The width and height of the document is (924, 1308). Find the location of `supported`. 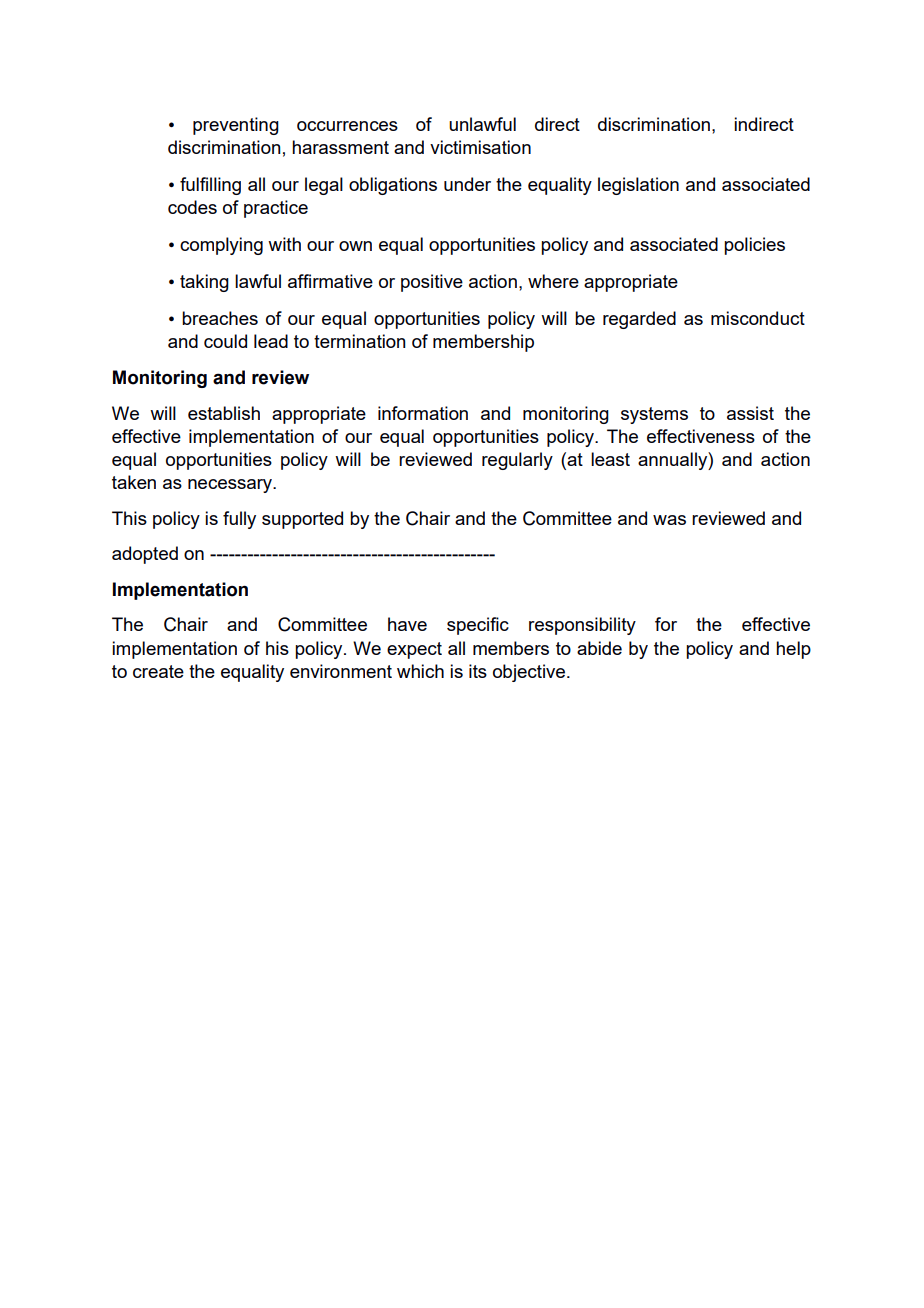

supported is located at coordinates (302, 520).
